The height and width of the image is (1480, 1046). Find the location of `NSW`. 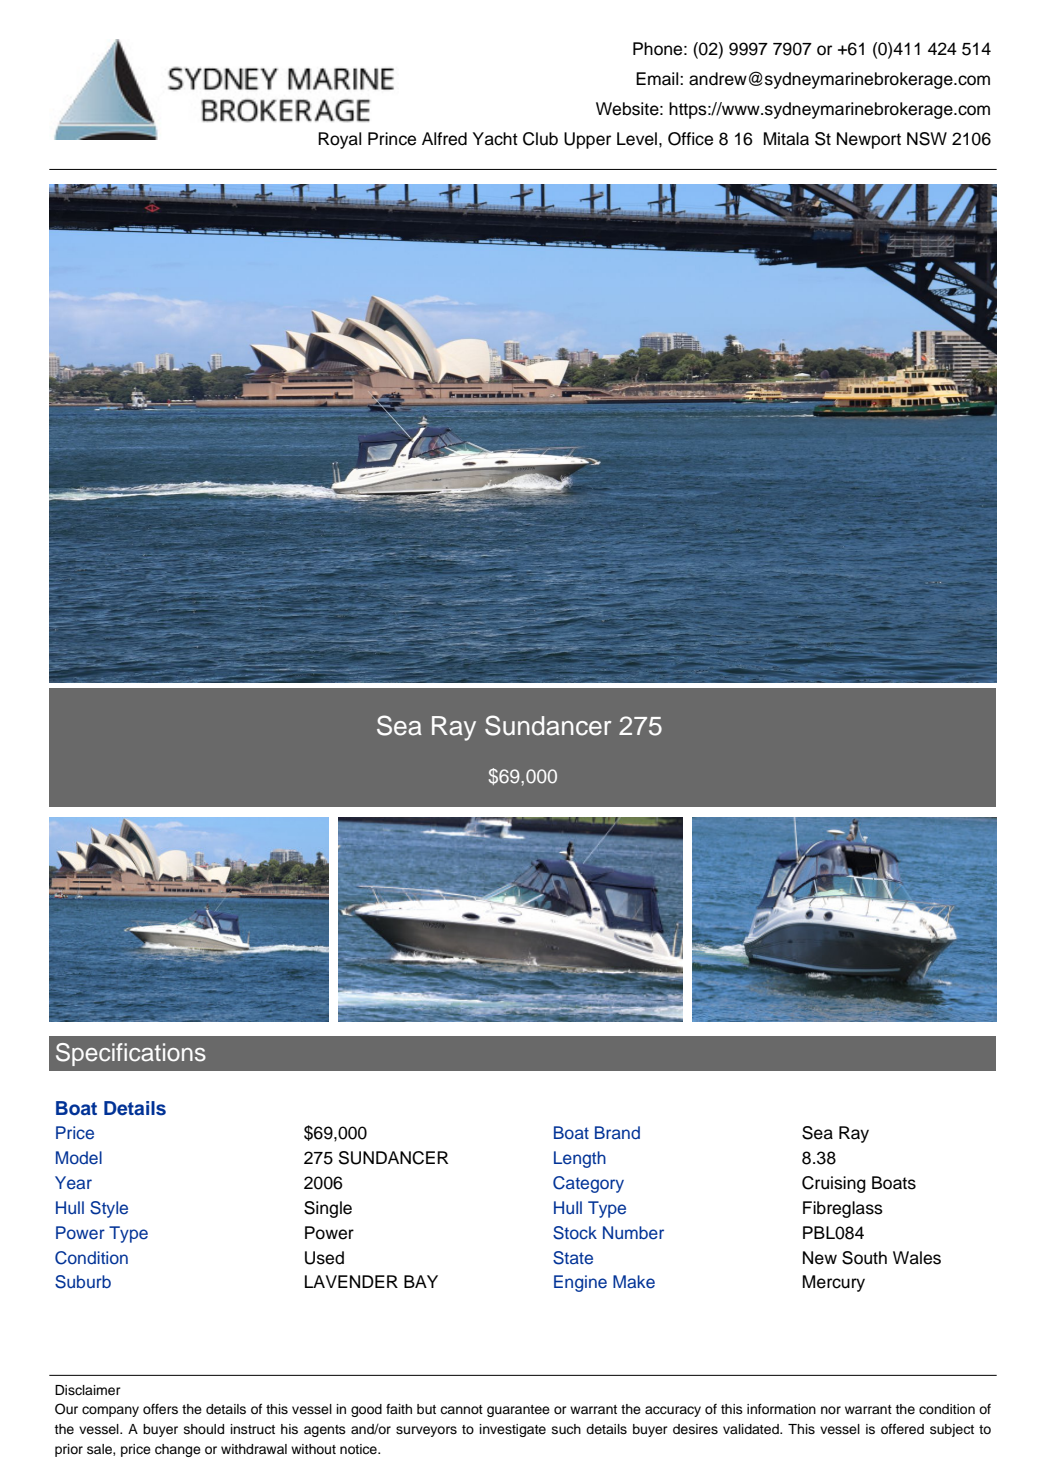

NSW is located at coordinates (927, 139).
